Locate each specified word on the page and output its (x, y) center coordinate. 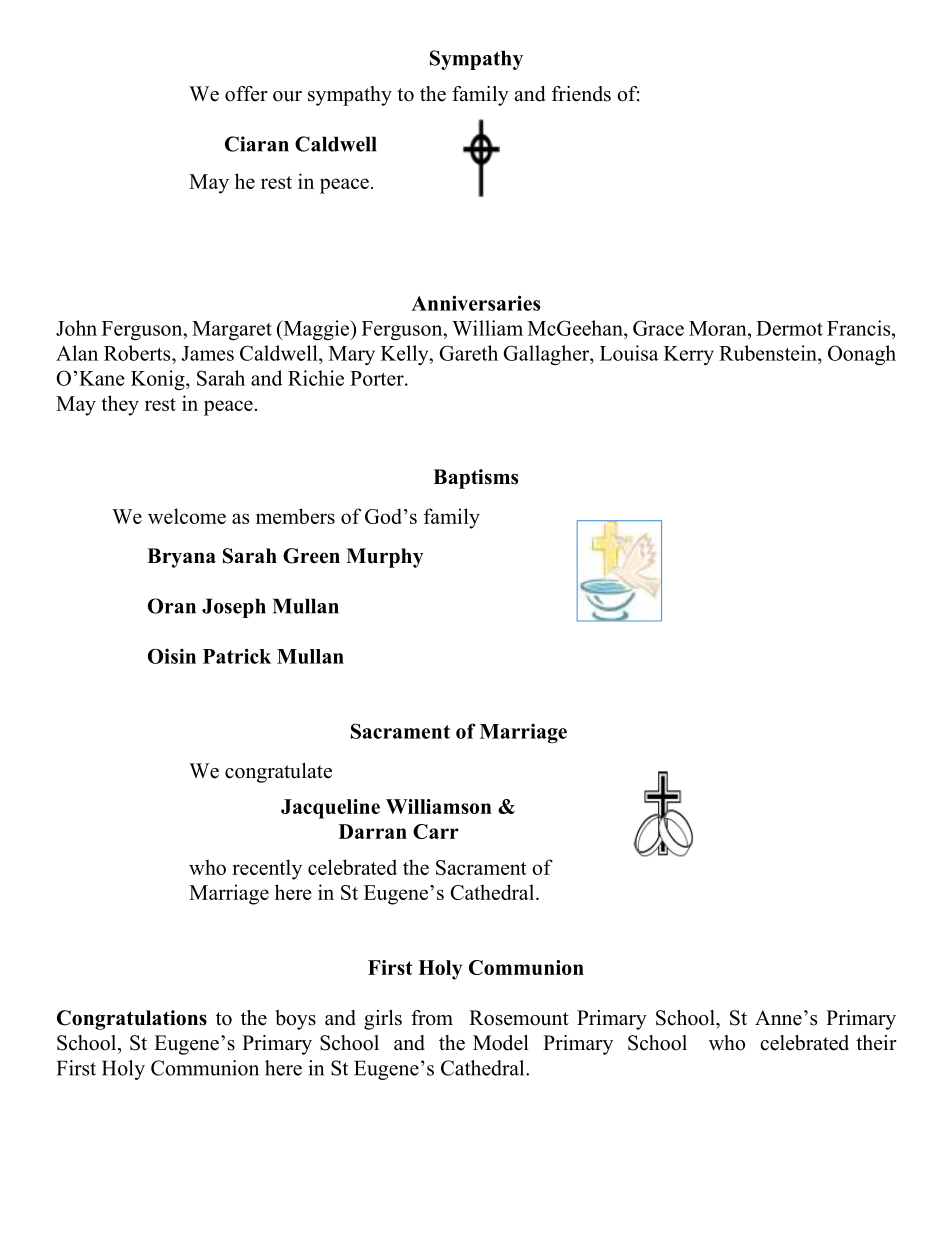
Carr (436, 831)
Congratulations (132, 1020)
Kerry (689, 355)
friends (581, 94)
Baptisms (475, 479)
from (432, 1018)
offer (246, 94)
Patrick (237, 656)
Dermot (789, 328)
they (120, 405)
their (876, 1043)
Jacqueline (330, 809)
